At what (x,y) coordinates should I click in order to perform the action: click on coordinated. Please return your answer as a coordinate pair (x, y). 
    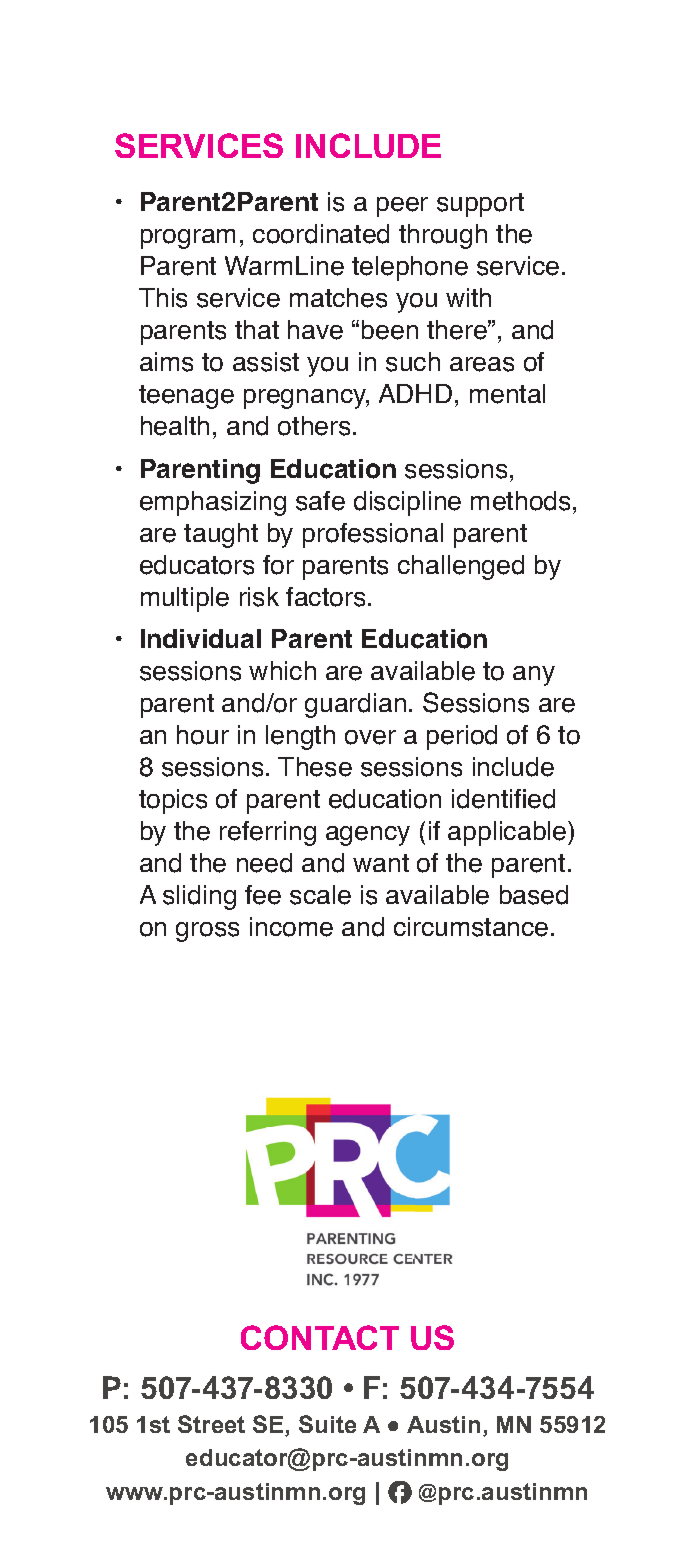
    Looking at the image, I should click on (321, 234).
